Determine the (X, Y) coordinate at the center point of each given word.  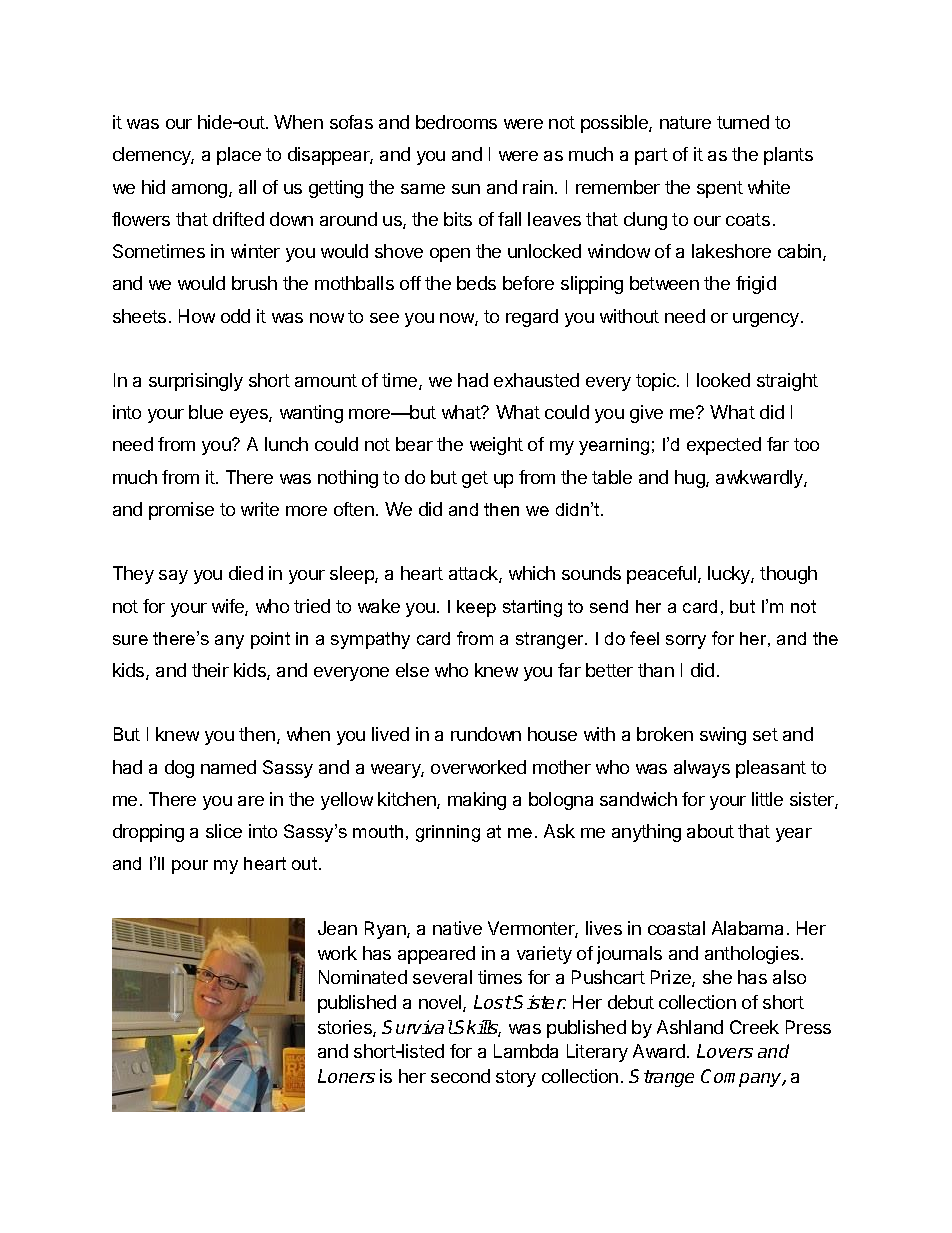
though (788, 575)
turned (743, 122)
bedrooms (456, 122)
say (173, 577)
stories (346, 1028)
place (239, 156)
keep (476, 608)
